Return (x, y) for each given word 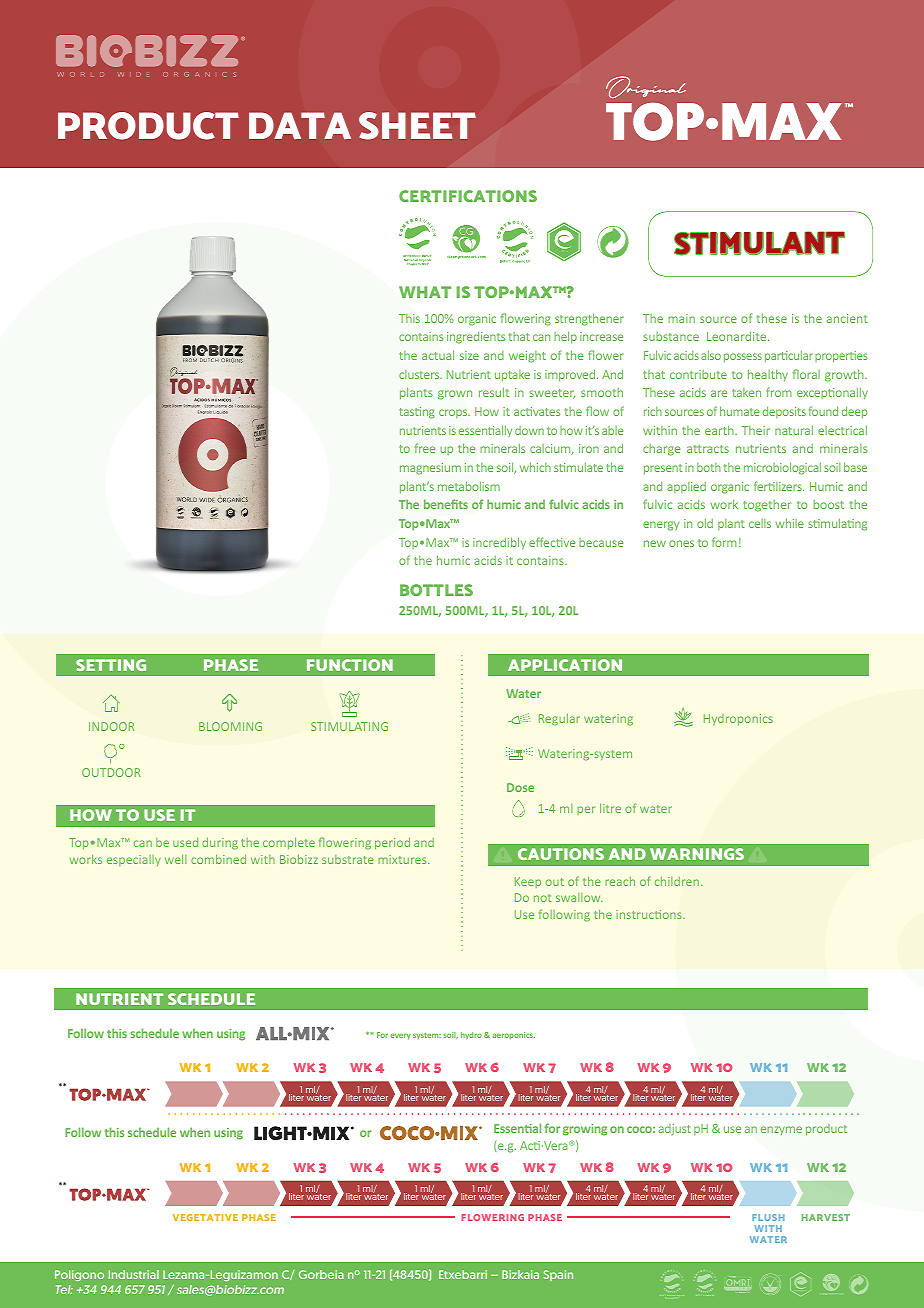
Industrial (134, 1274)
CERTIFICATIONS (468, 196)
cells (760, 523)
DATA (300, 126)
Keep (528, 882)
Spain (558, 1275)
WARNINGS (697, 854)
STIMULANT (759, 243)
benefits (446, 504)
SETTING (111, 665)
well (175, 859)
